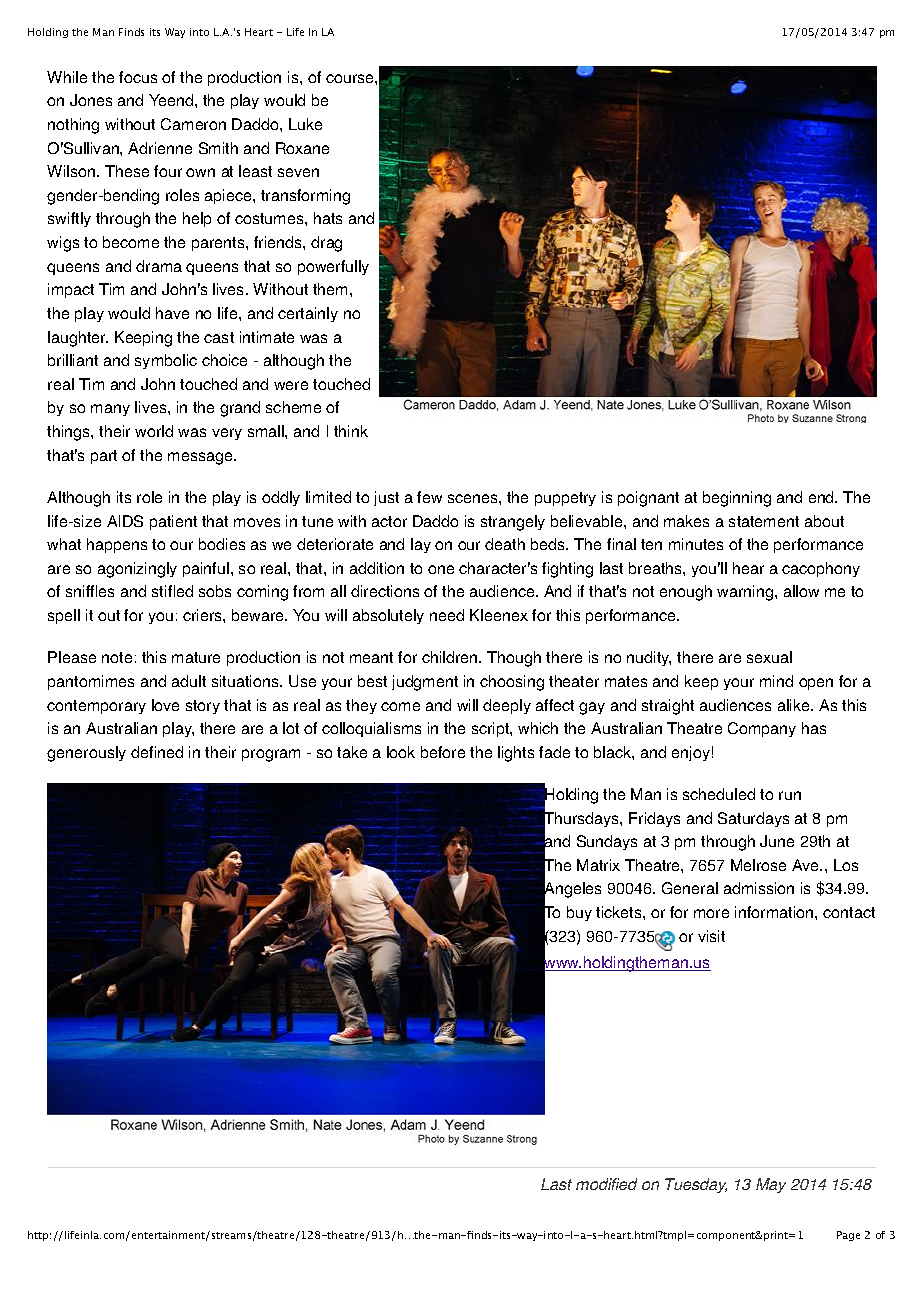 The height and width of the screenshot is (1308, 924). What do you see at coordinates (351, 78) in the screenshot?
I see `course` at bounding box center [351, 78].
